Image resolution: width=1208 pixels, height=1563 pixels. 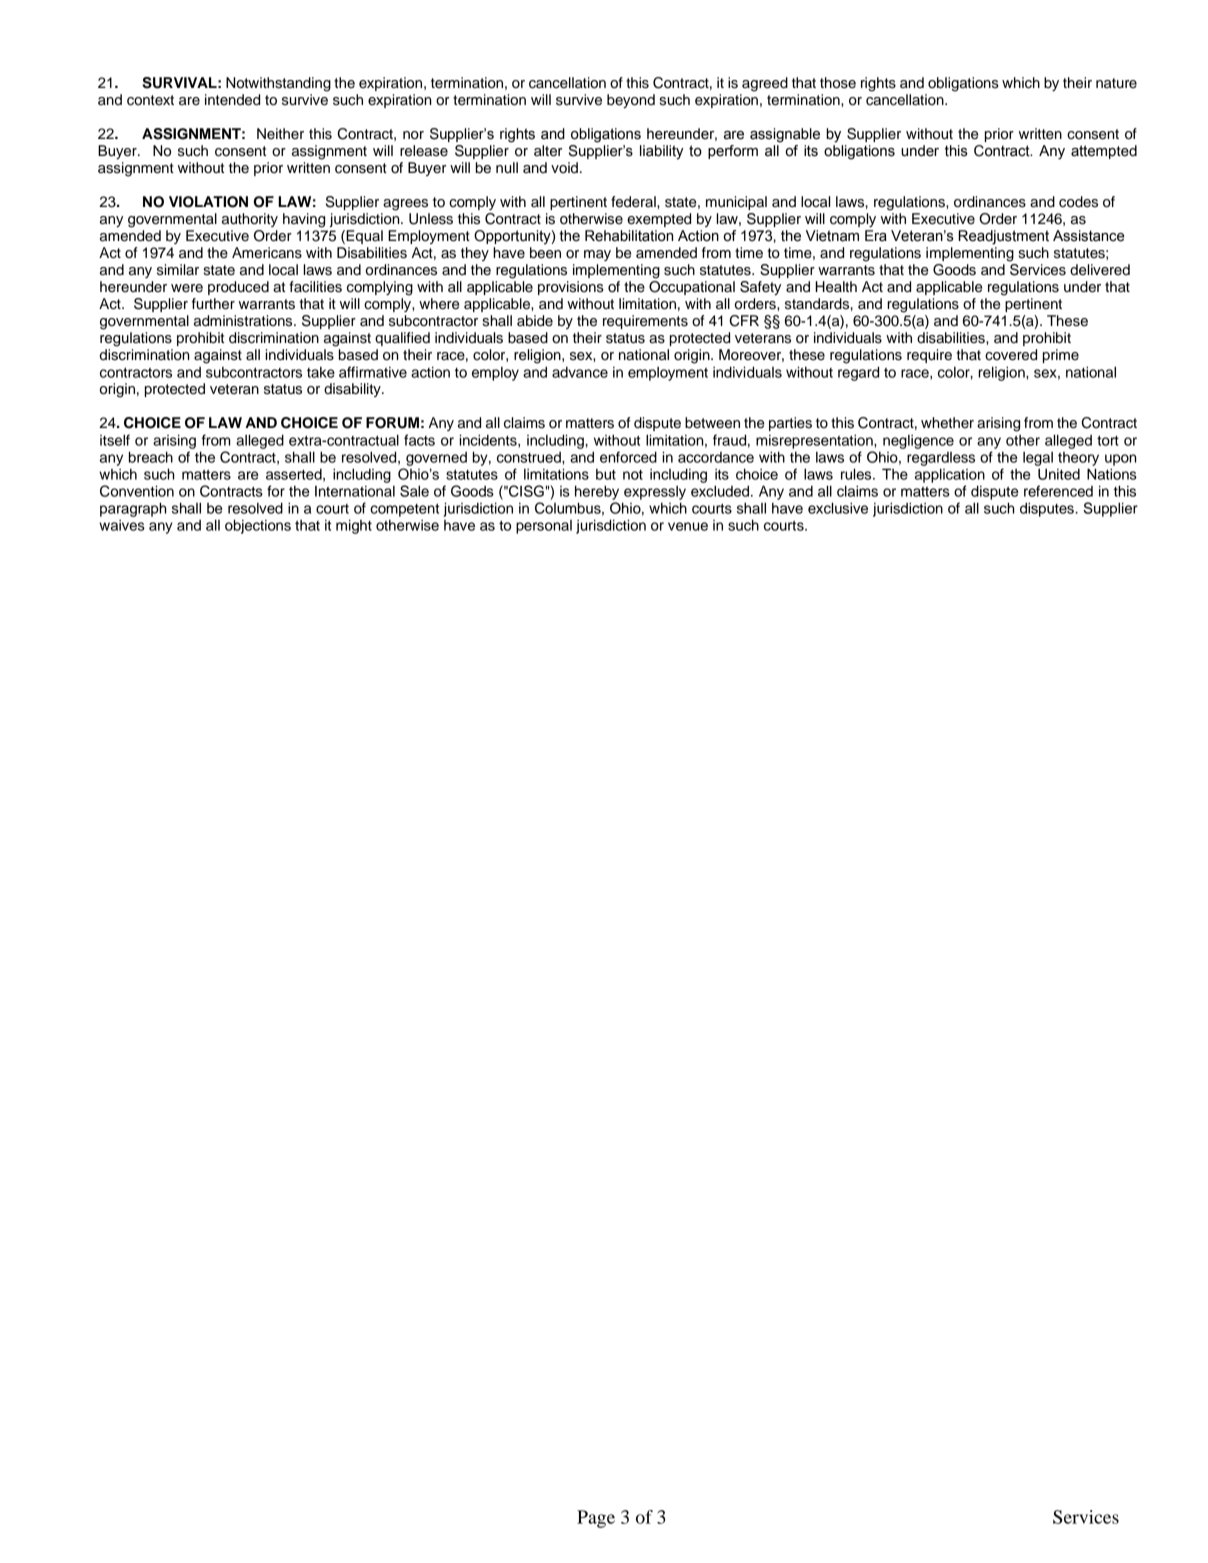 I want to click on intended, so click(x=232, y=100).
